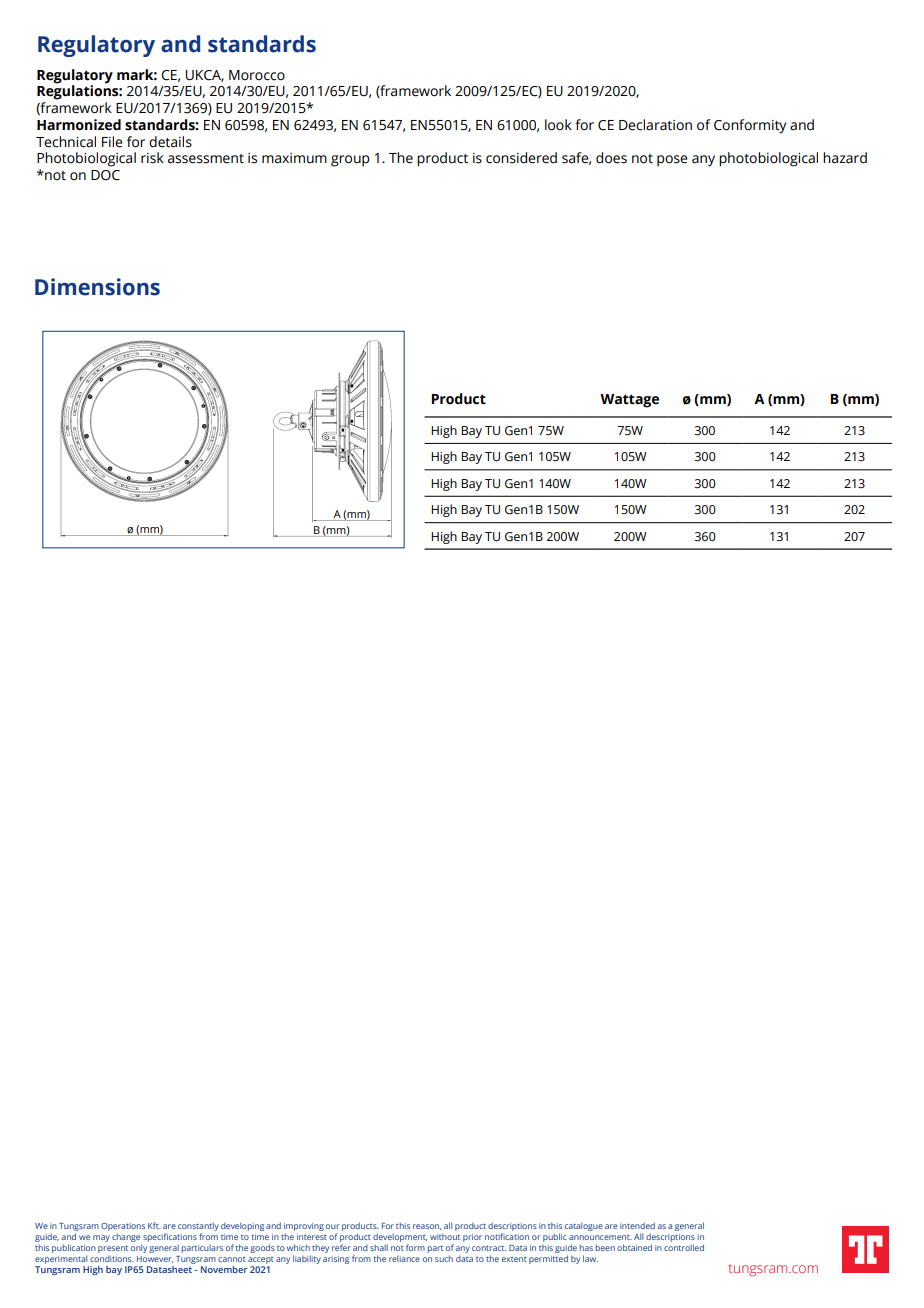 This image has height=1308, width=924. I want to click on without, so click(445, 1236).
